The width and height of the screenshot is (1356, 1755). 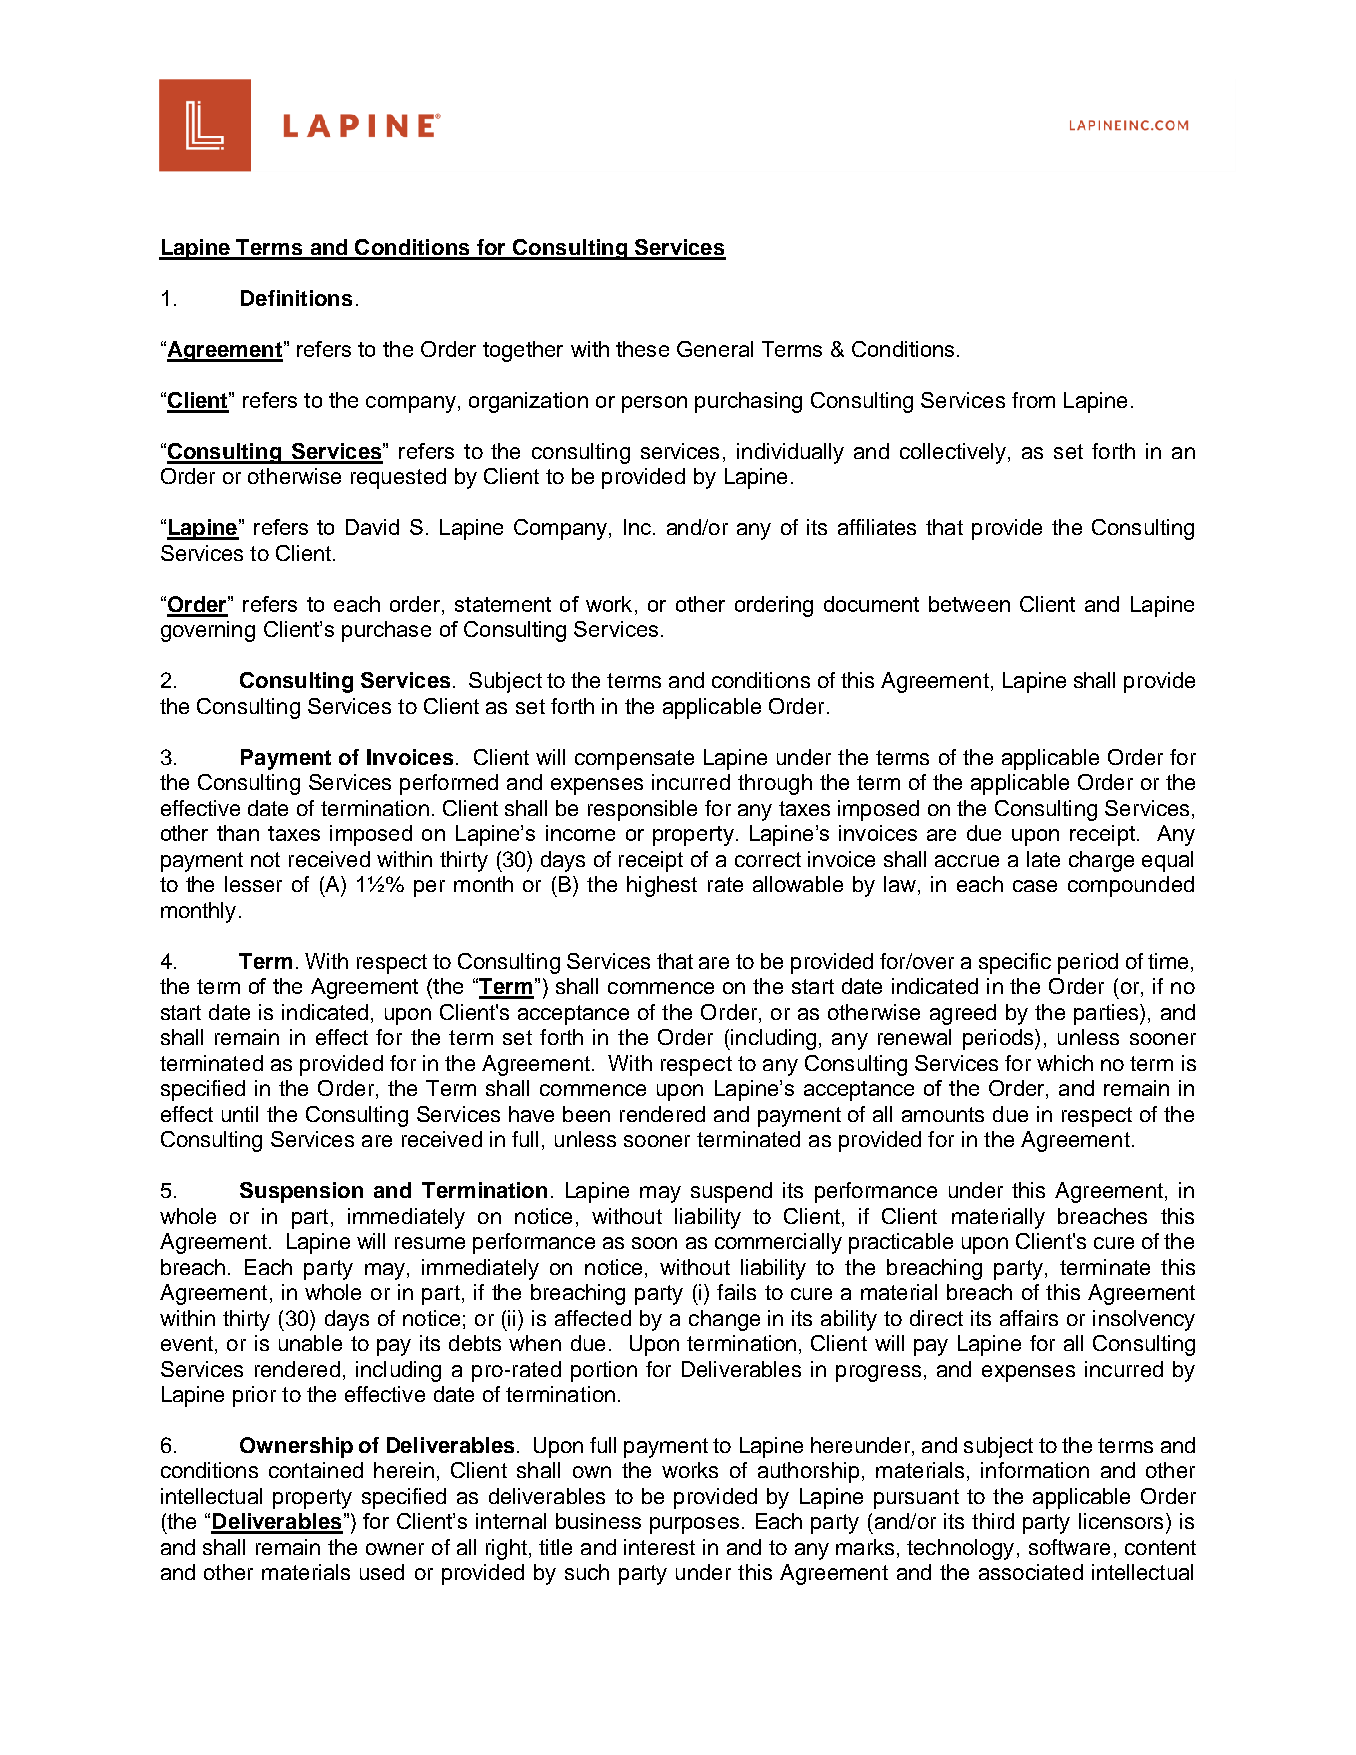 I want to click on lesser, so click(x=253, y=884).
